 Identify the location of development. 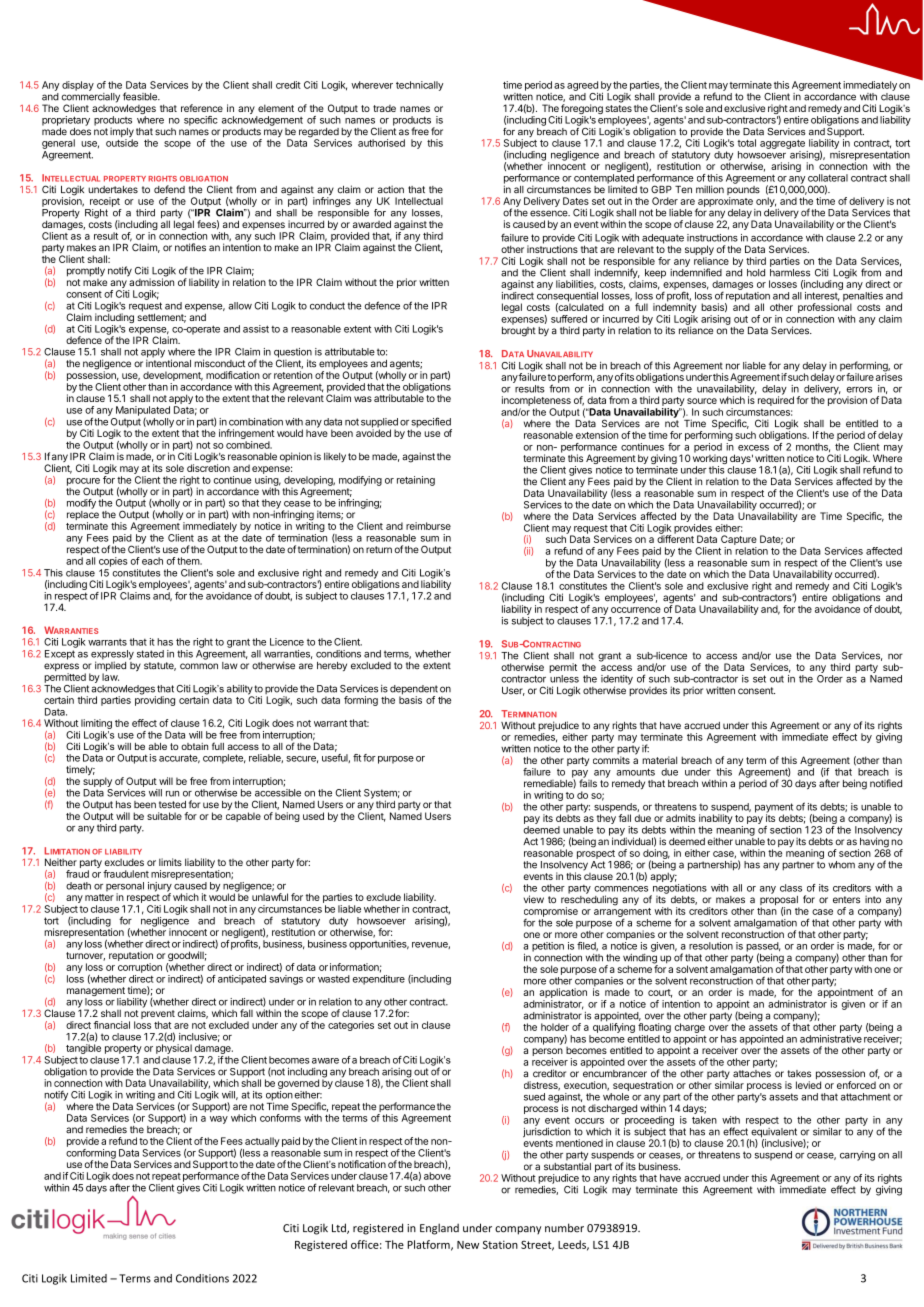
(173, 376).
